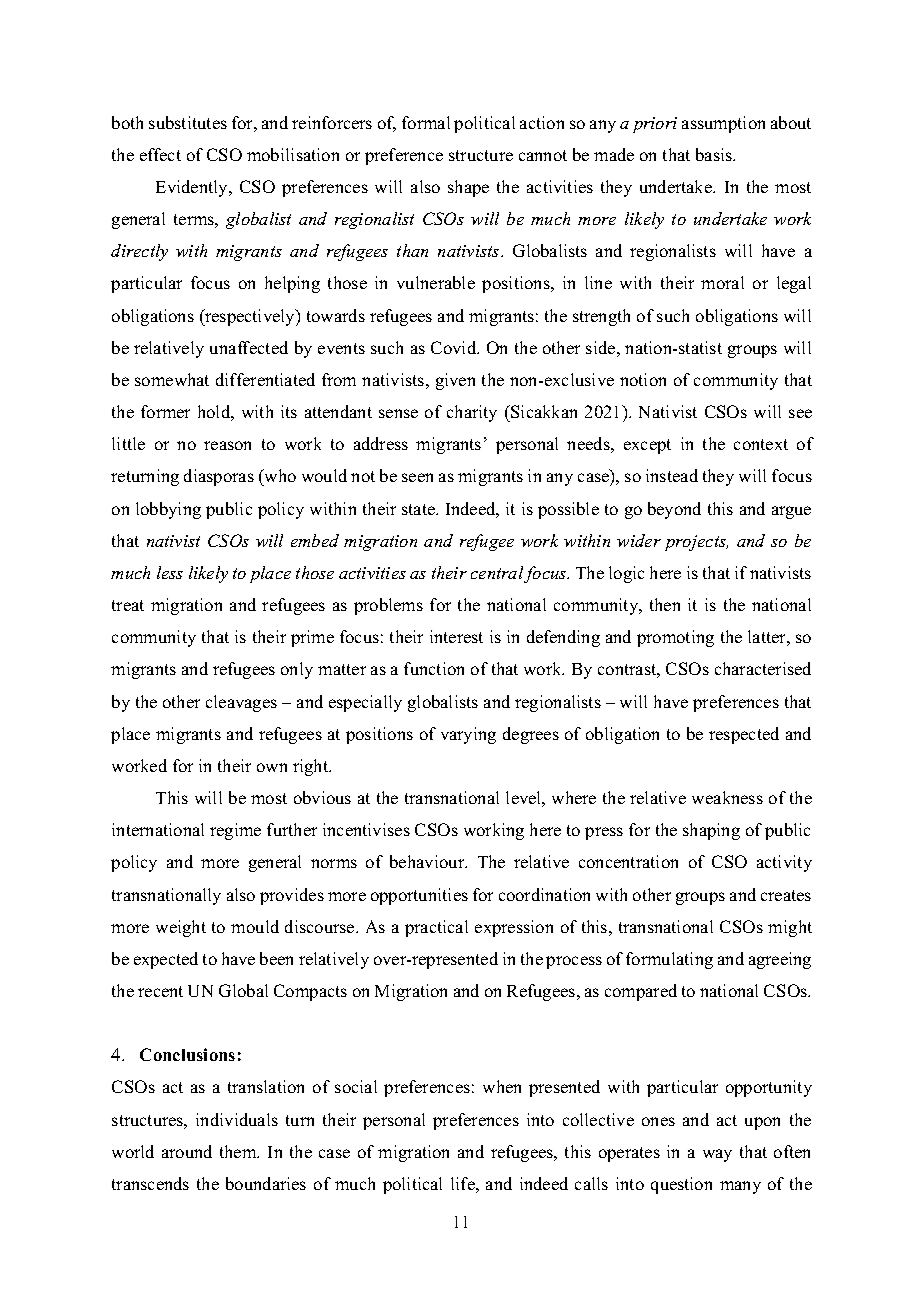  What do you see at coordinates (711, 831) in the screenshot?
I see `shaping` at bounding box center [711, 831].
